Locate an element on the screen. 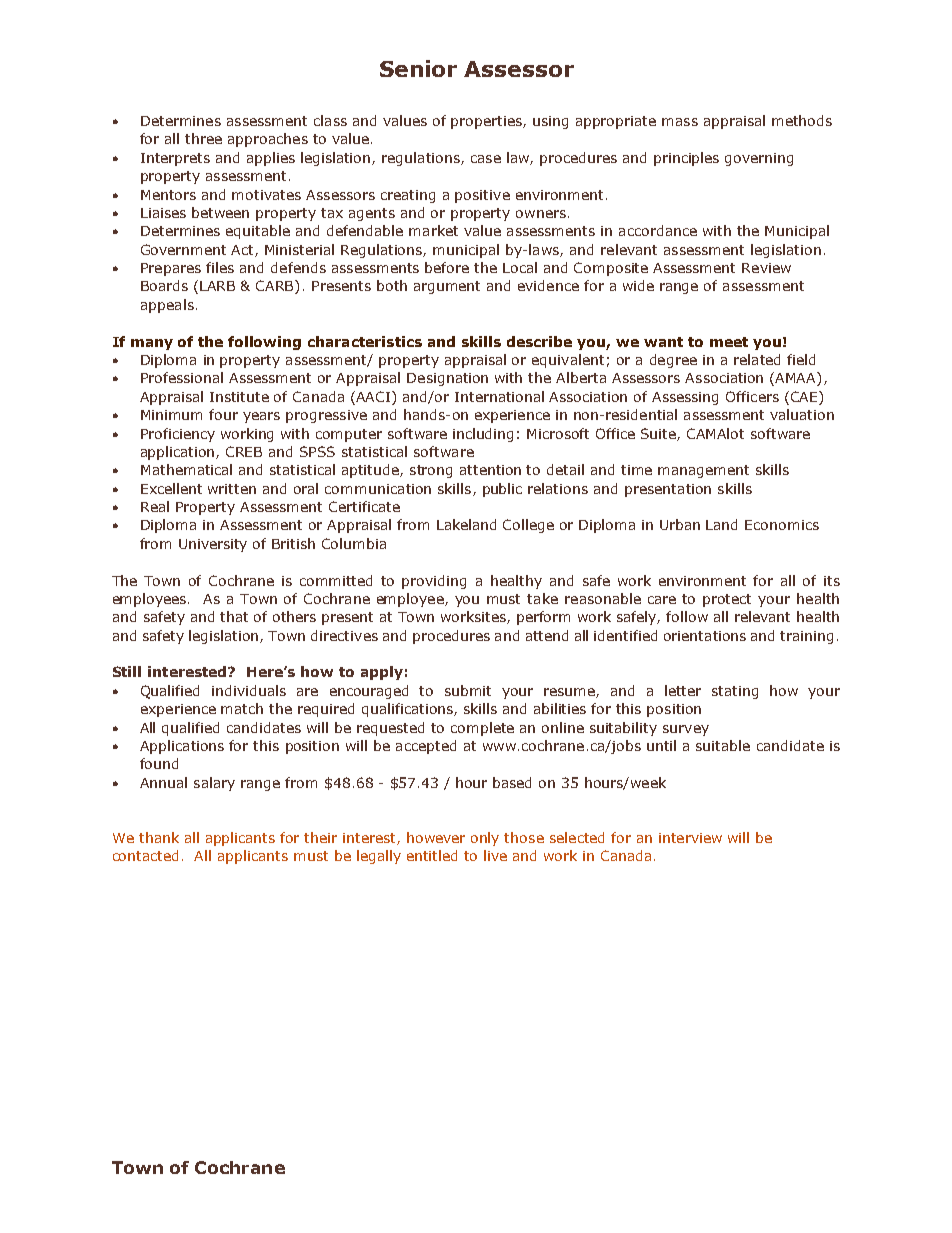  attend is located at coordinates (547, 635).
